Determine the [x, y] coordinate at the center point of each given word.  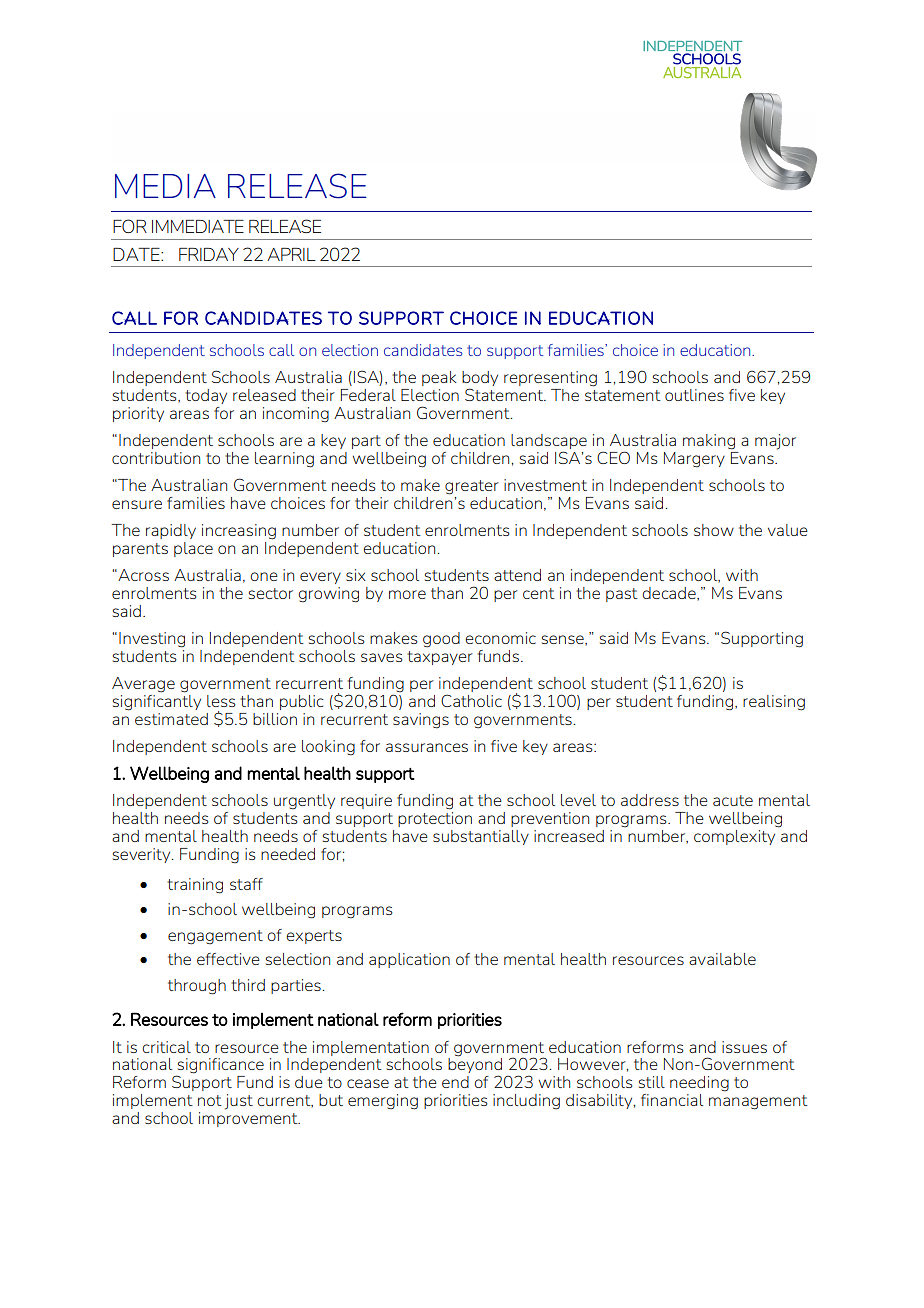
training [195, 886]
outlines [694, 395]
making [709, 442]
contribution [156, 458]
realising [774, 703]
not [210, 1100]
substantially [481, 837]
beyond [475, 1066]
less [221, 701]
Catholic [471, 700]
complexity [734, 837]
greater [472, 487]
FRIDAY [209, 254]
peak [439, 378]
